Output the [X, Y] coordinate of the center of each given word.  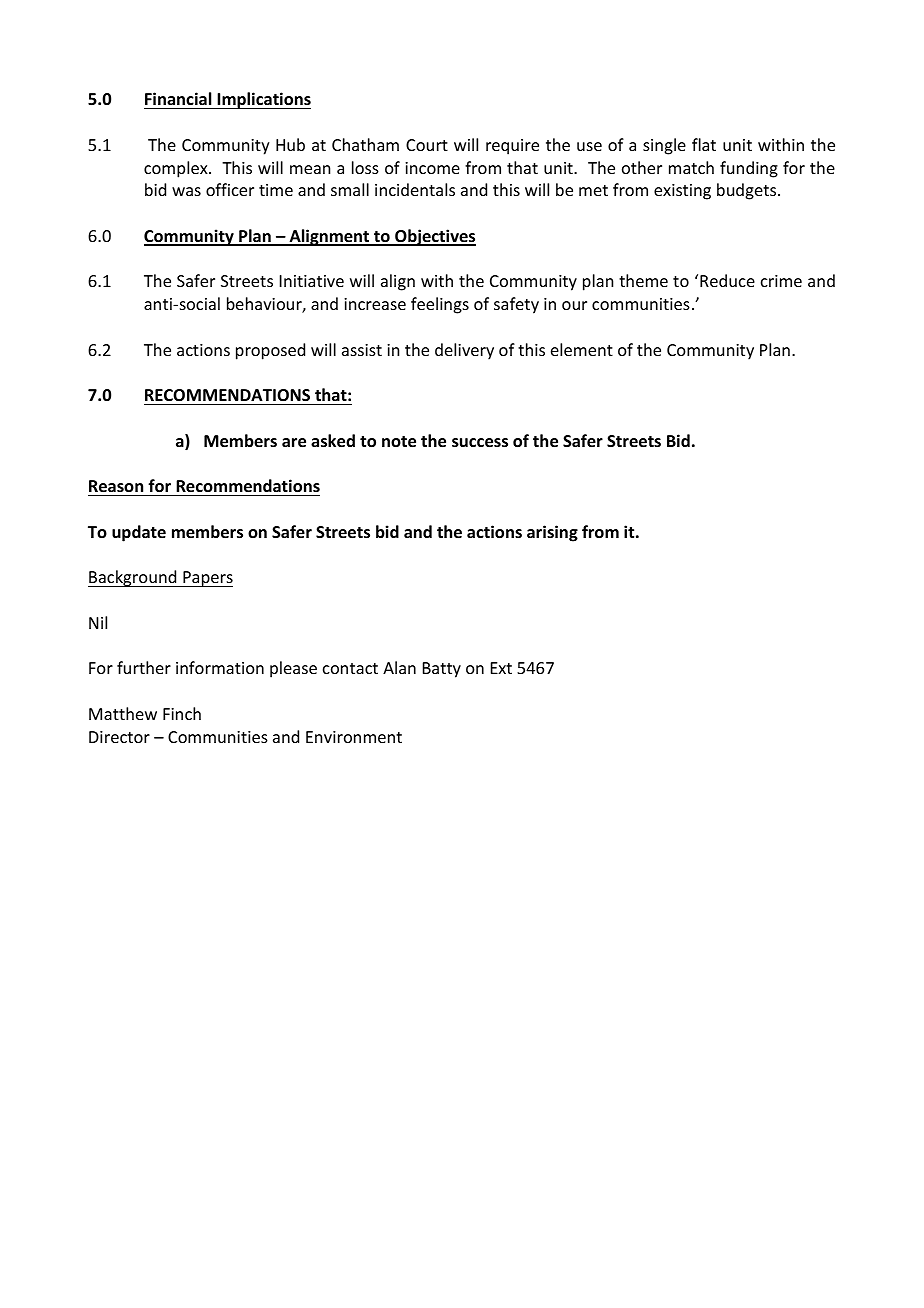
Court [427, 145]
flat [704, 144]
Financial [178, 98]
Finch [182, 713]
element [582, 349]
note [399, 442]
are [294, 443]
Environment [354, 737]
